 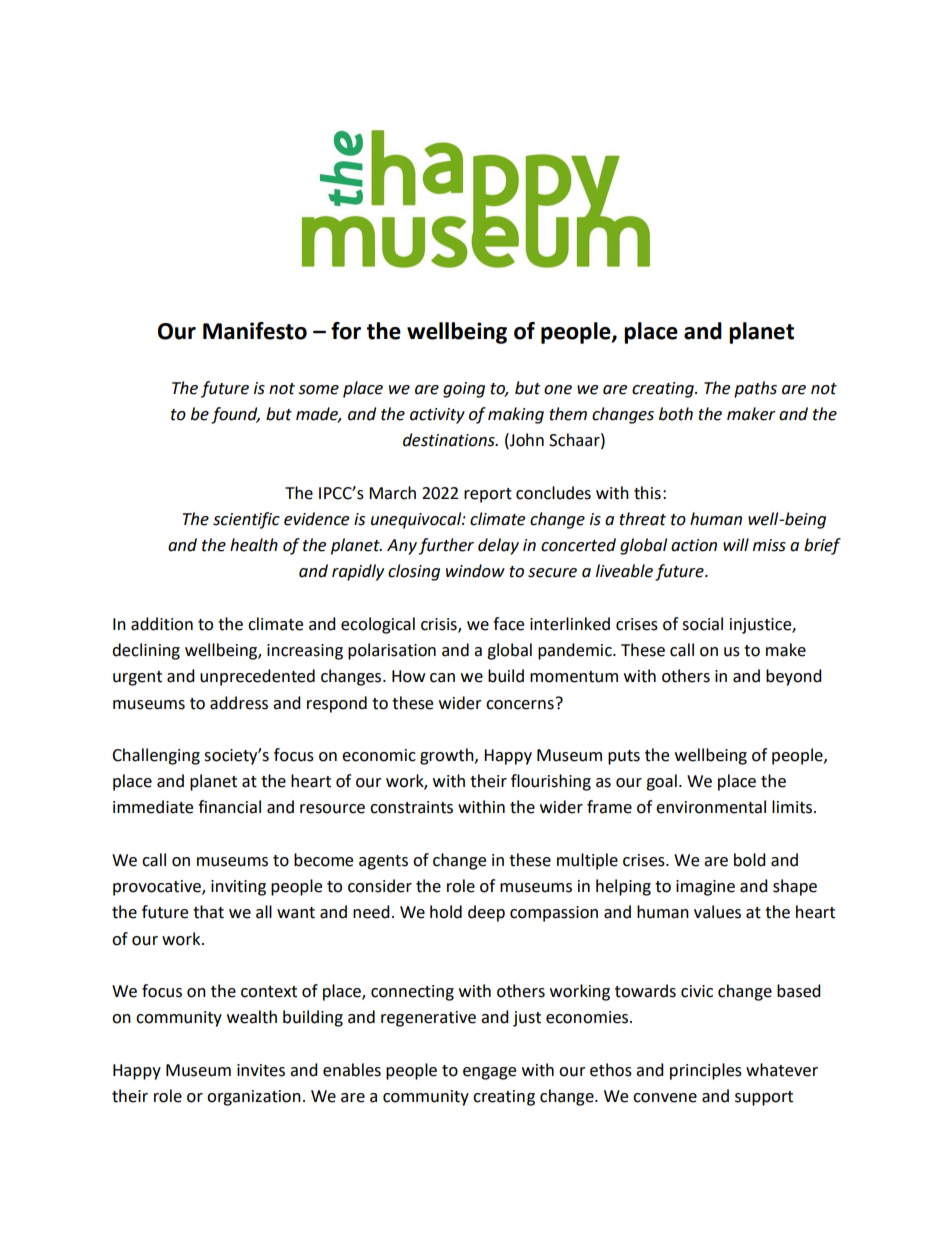 What do you see at coordinates (706, 1071) in the image?
I see `principles` at bounding box center [706, 1071].
